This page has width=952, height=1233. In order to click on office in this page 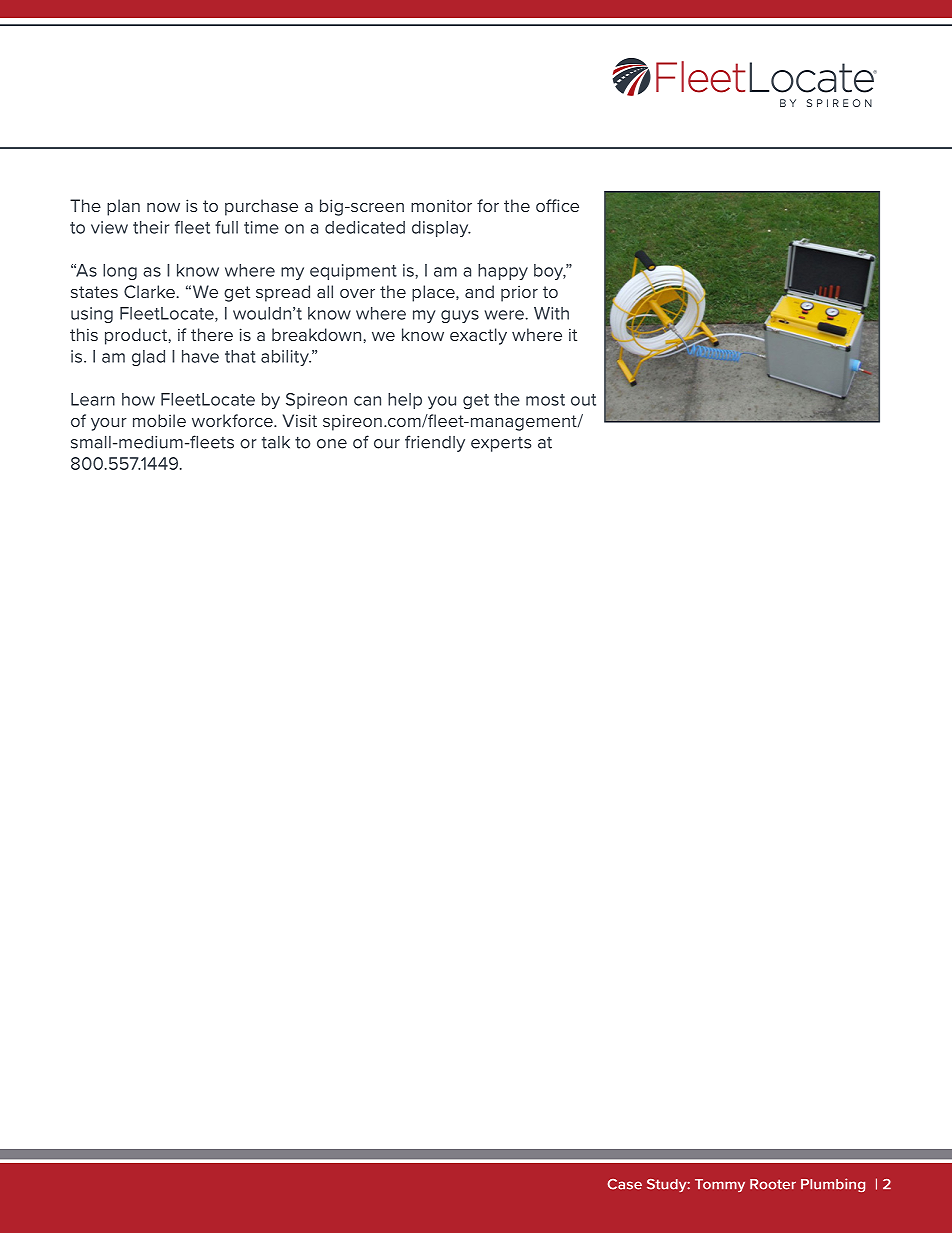, I will do `click(557, 205)`.
